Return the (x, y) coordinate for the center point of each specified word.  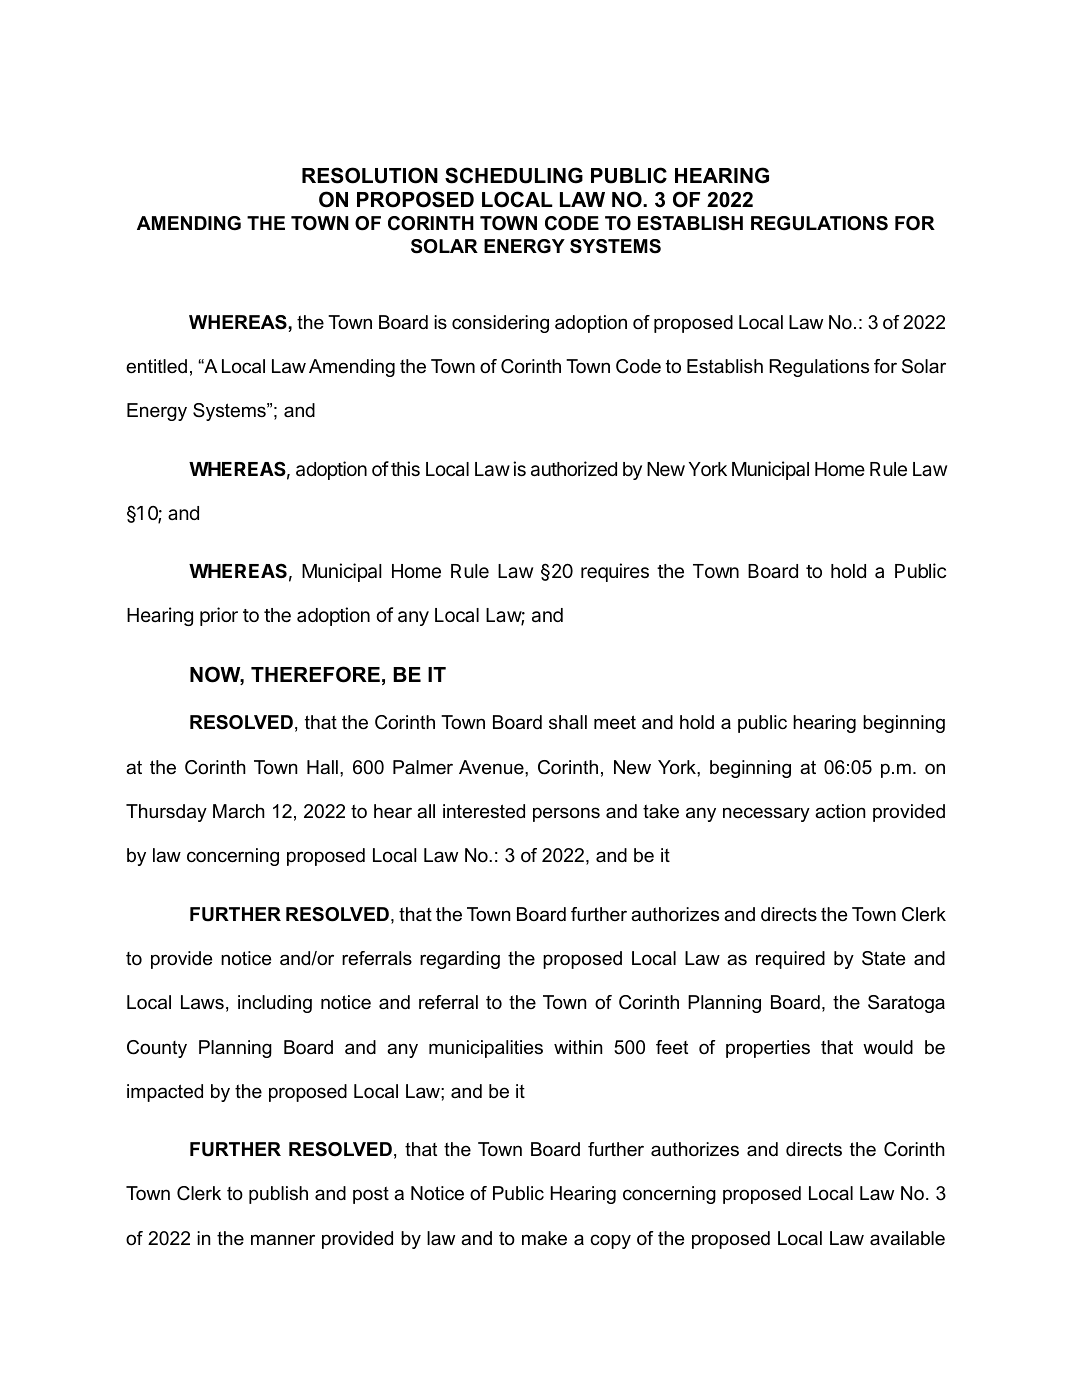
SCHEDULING (514, 175)
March (239, 811)
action (840, 811)
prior (219, 616)
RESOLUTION (370, 175)
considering (500, 324)
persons (566, 814)
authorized (574, 469)
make (544, 1238)
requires (615, 572)
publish (278, 1195)
